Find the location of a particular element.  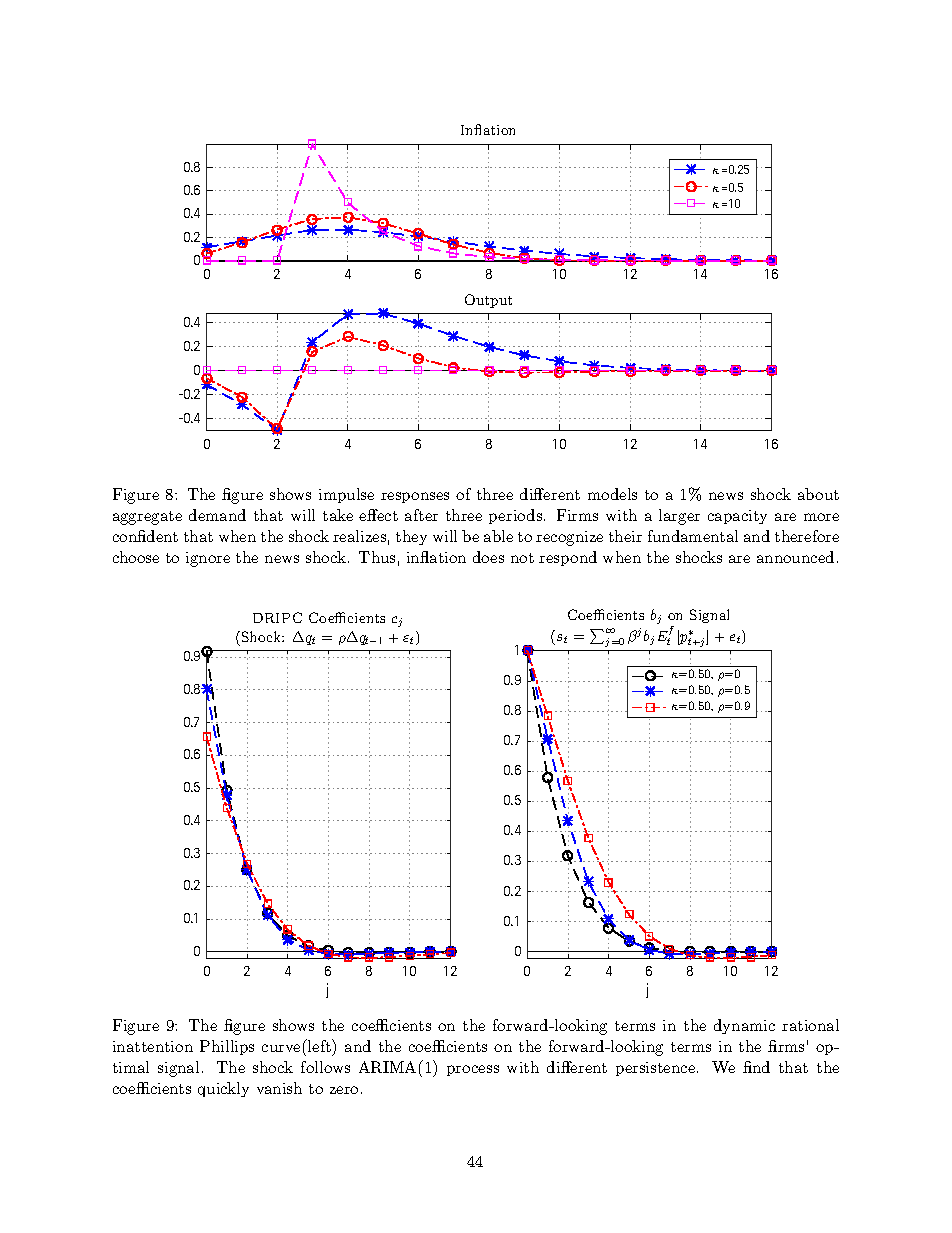

about is located at coordinates (818, 494).
